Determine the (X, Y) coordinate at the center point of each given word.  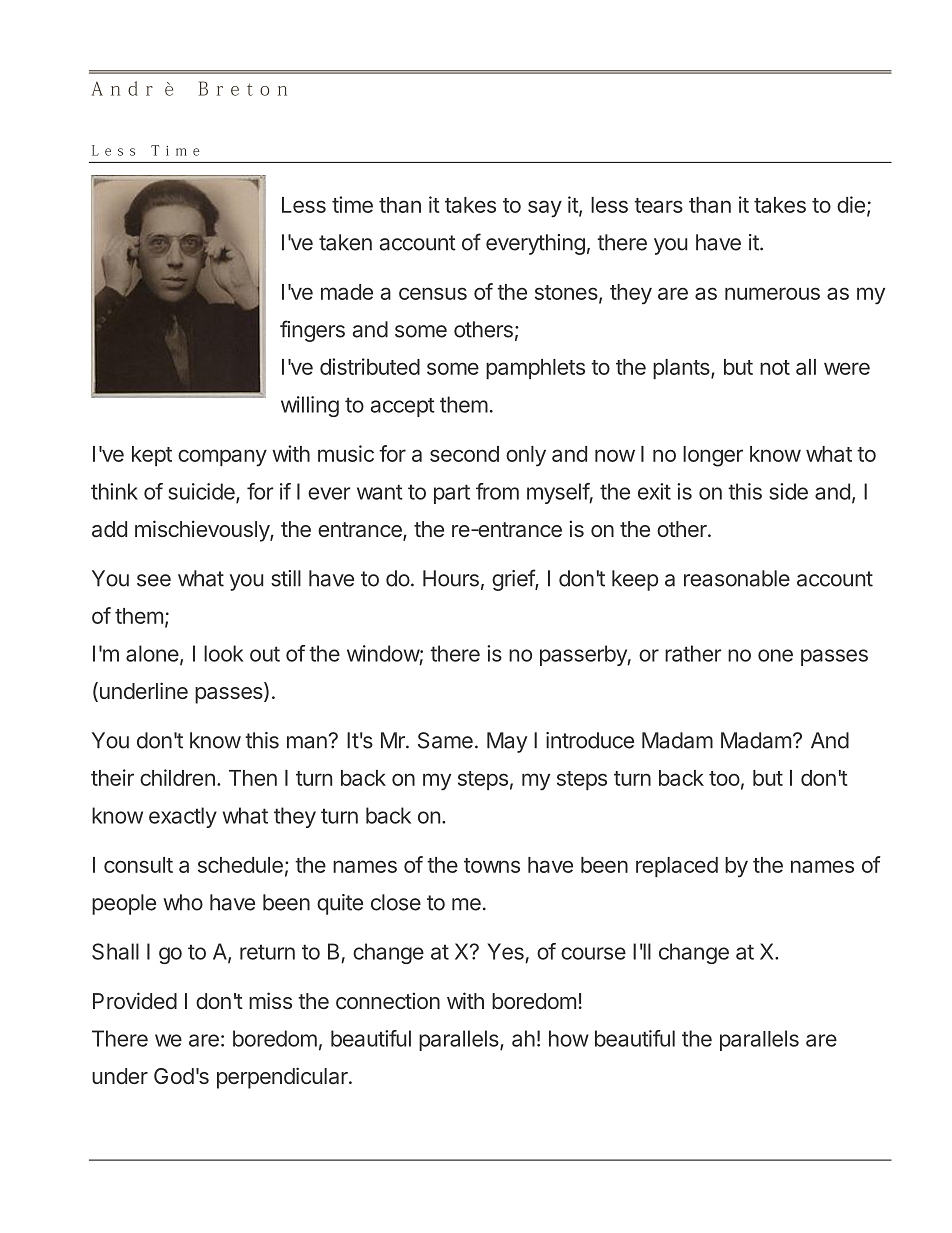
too (724, 778)
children (177, 777)
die (851, 204)
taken (345, 242)
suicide (202, 492)
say (545, 209)
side (788, 491)
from (497, 491)
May (507, 742)
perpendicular (283, 1078)
